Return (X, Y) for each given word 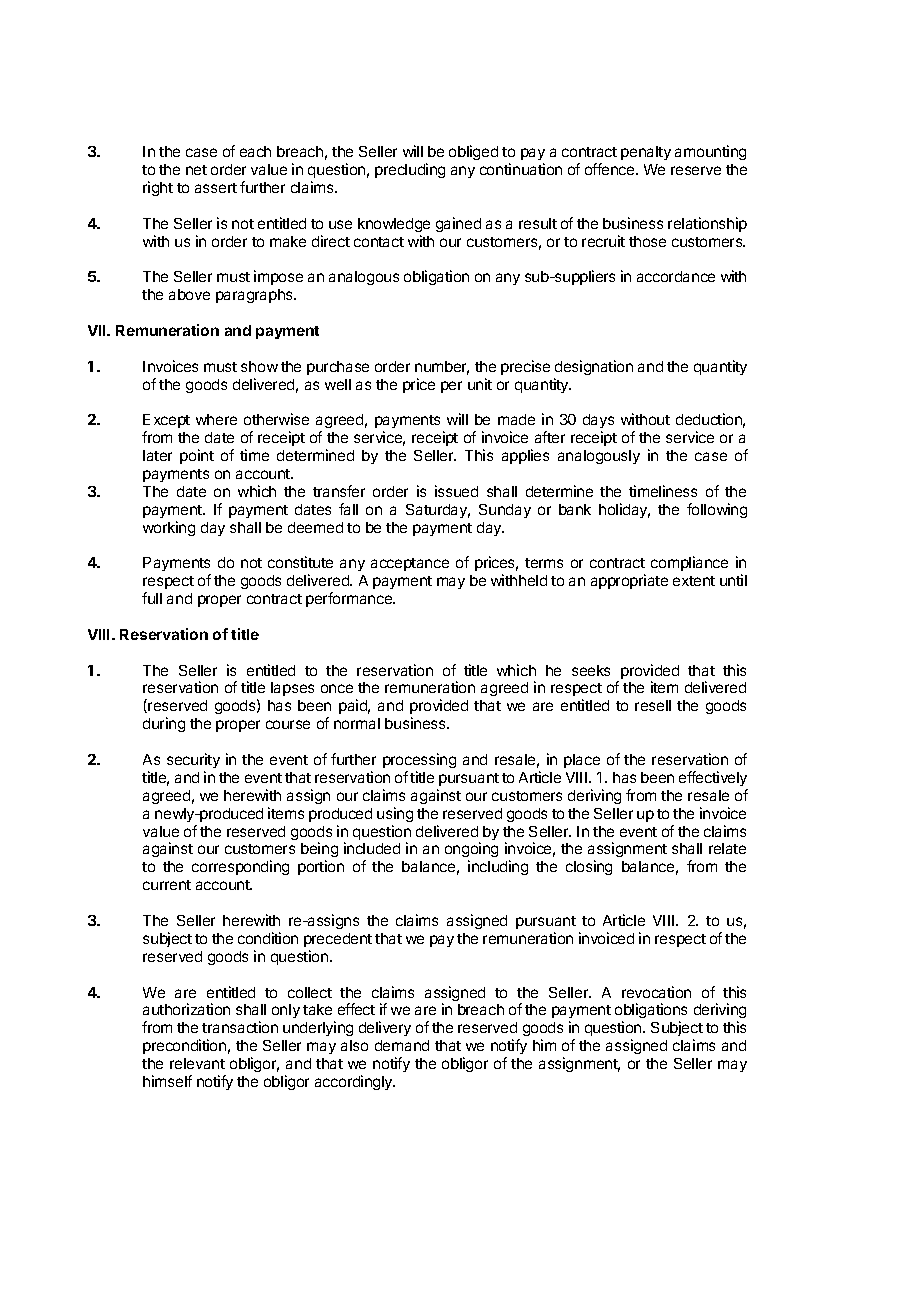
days (598, 423)
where (216, 419)
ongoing (471, 851)
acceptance (410, 564)
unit (480, 384)
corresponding (240, 867)
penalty (646, 153)
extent (694, 581)
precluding (410, 170)
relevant (197, 1063)
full (152, 598)
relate (727, 848)
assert (216, 188)
